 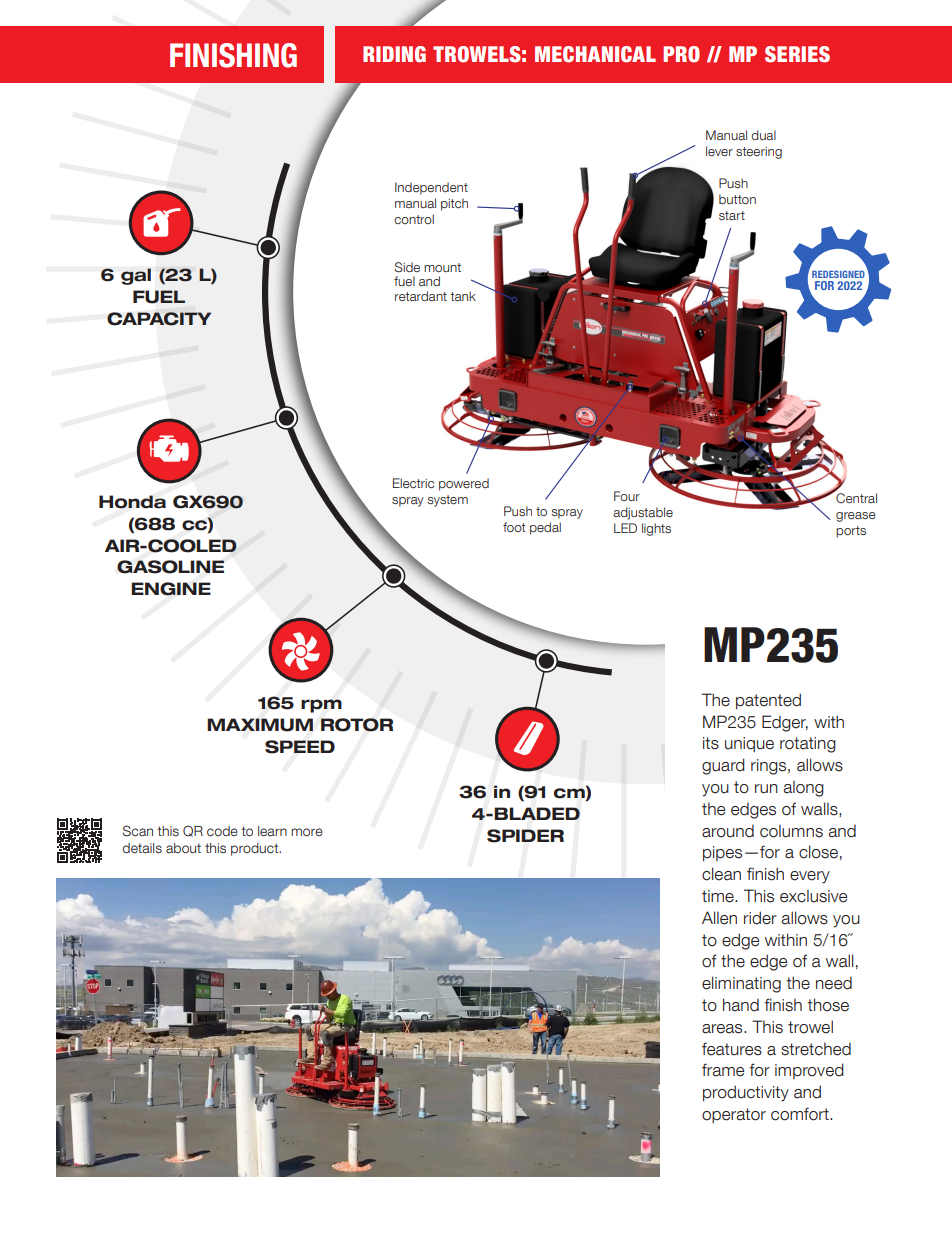 I want to click on RIDING, so click(x=394, y=54).
